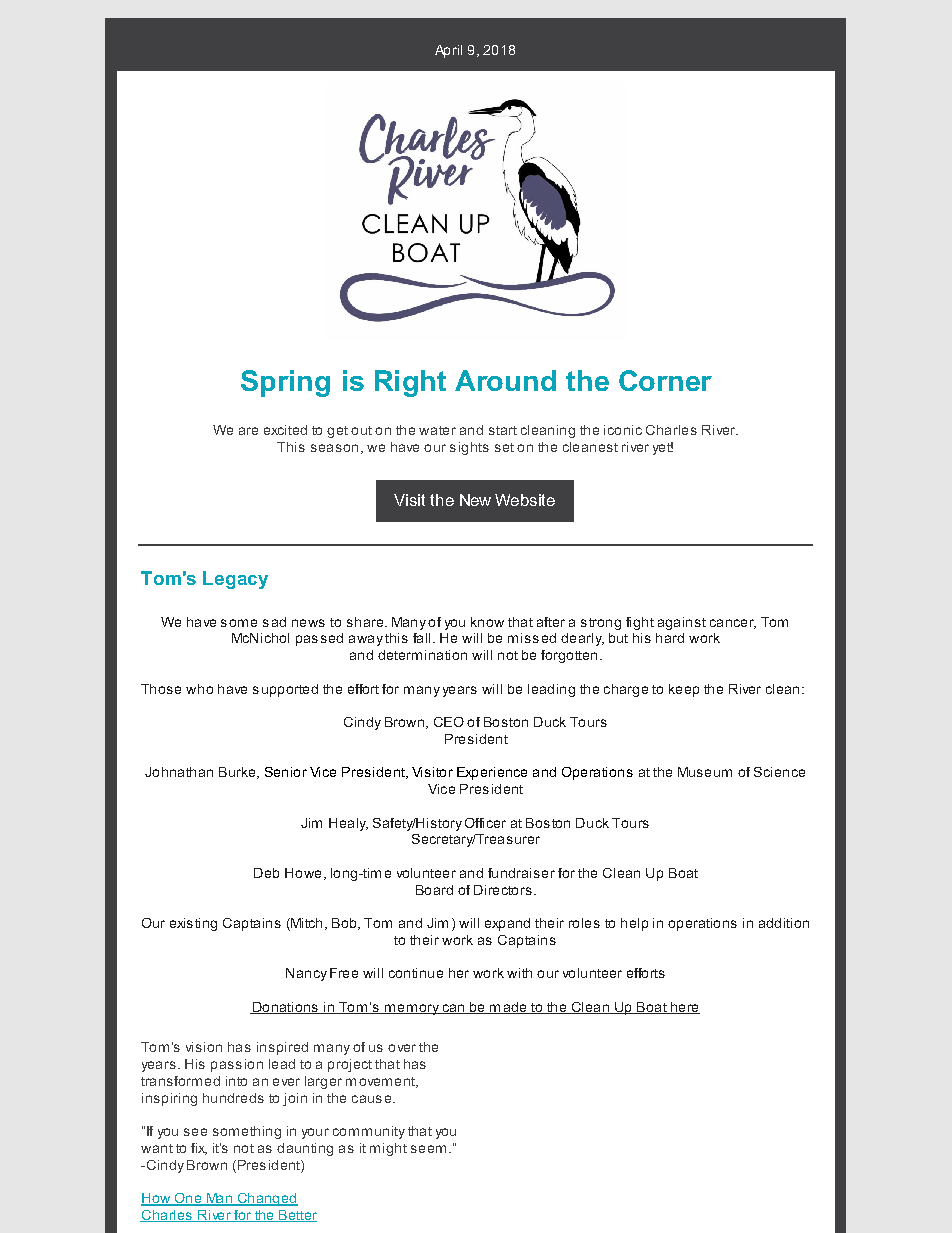 The width and height of the screenshot is (952, 1233). What do you see at coordinates (274, 622) in the screenshot?
I see `sad` at bounding box center [274, 622].
